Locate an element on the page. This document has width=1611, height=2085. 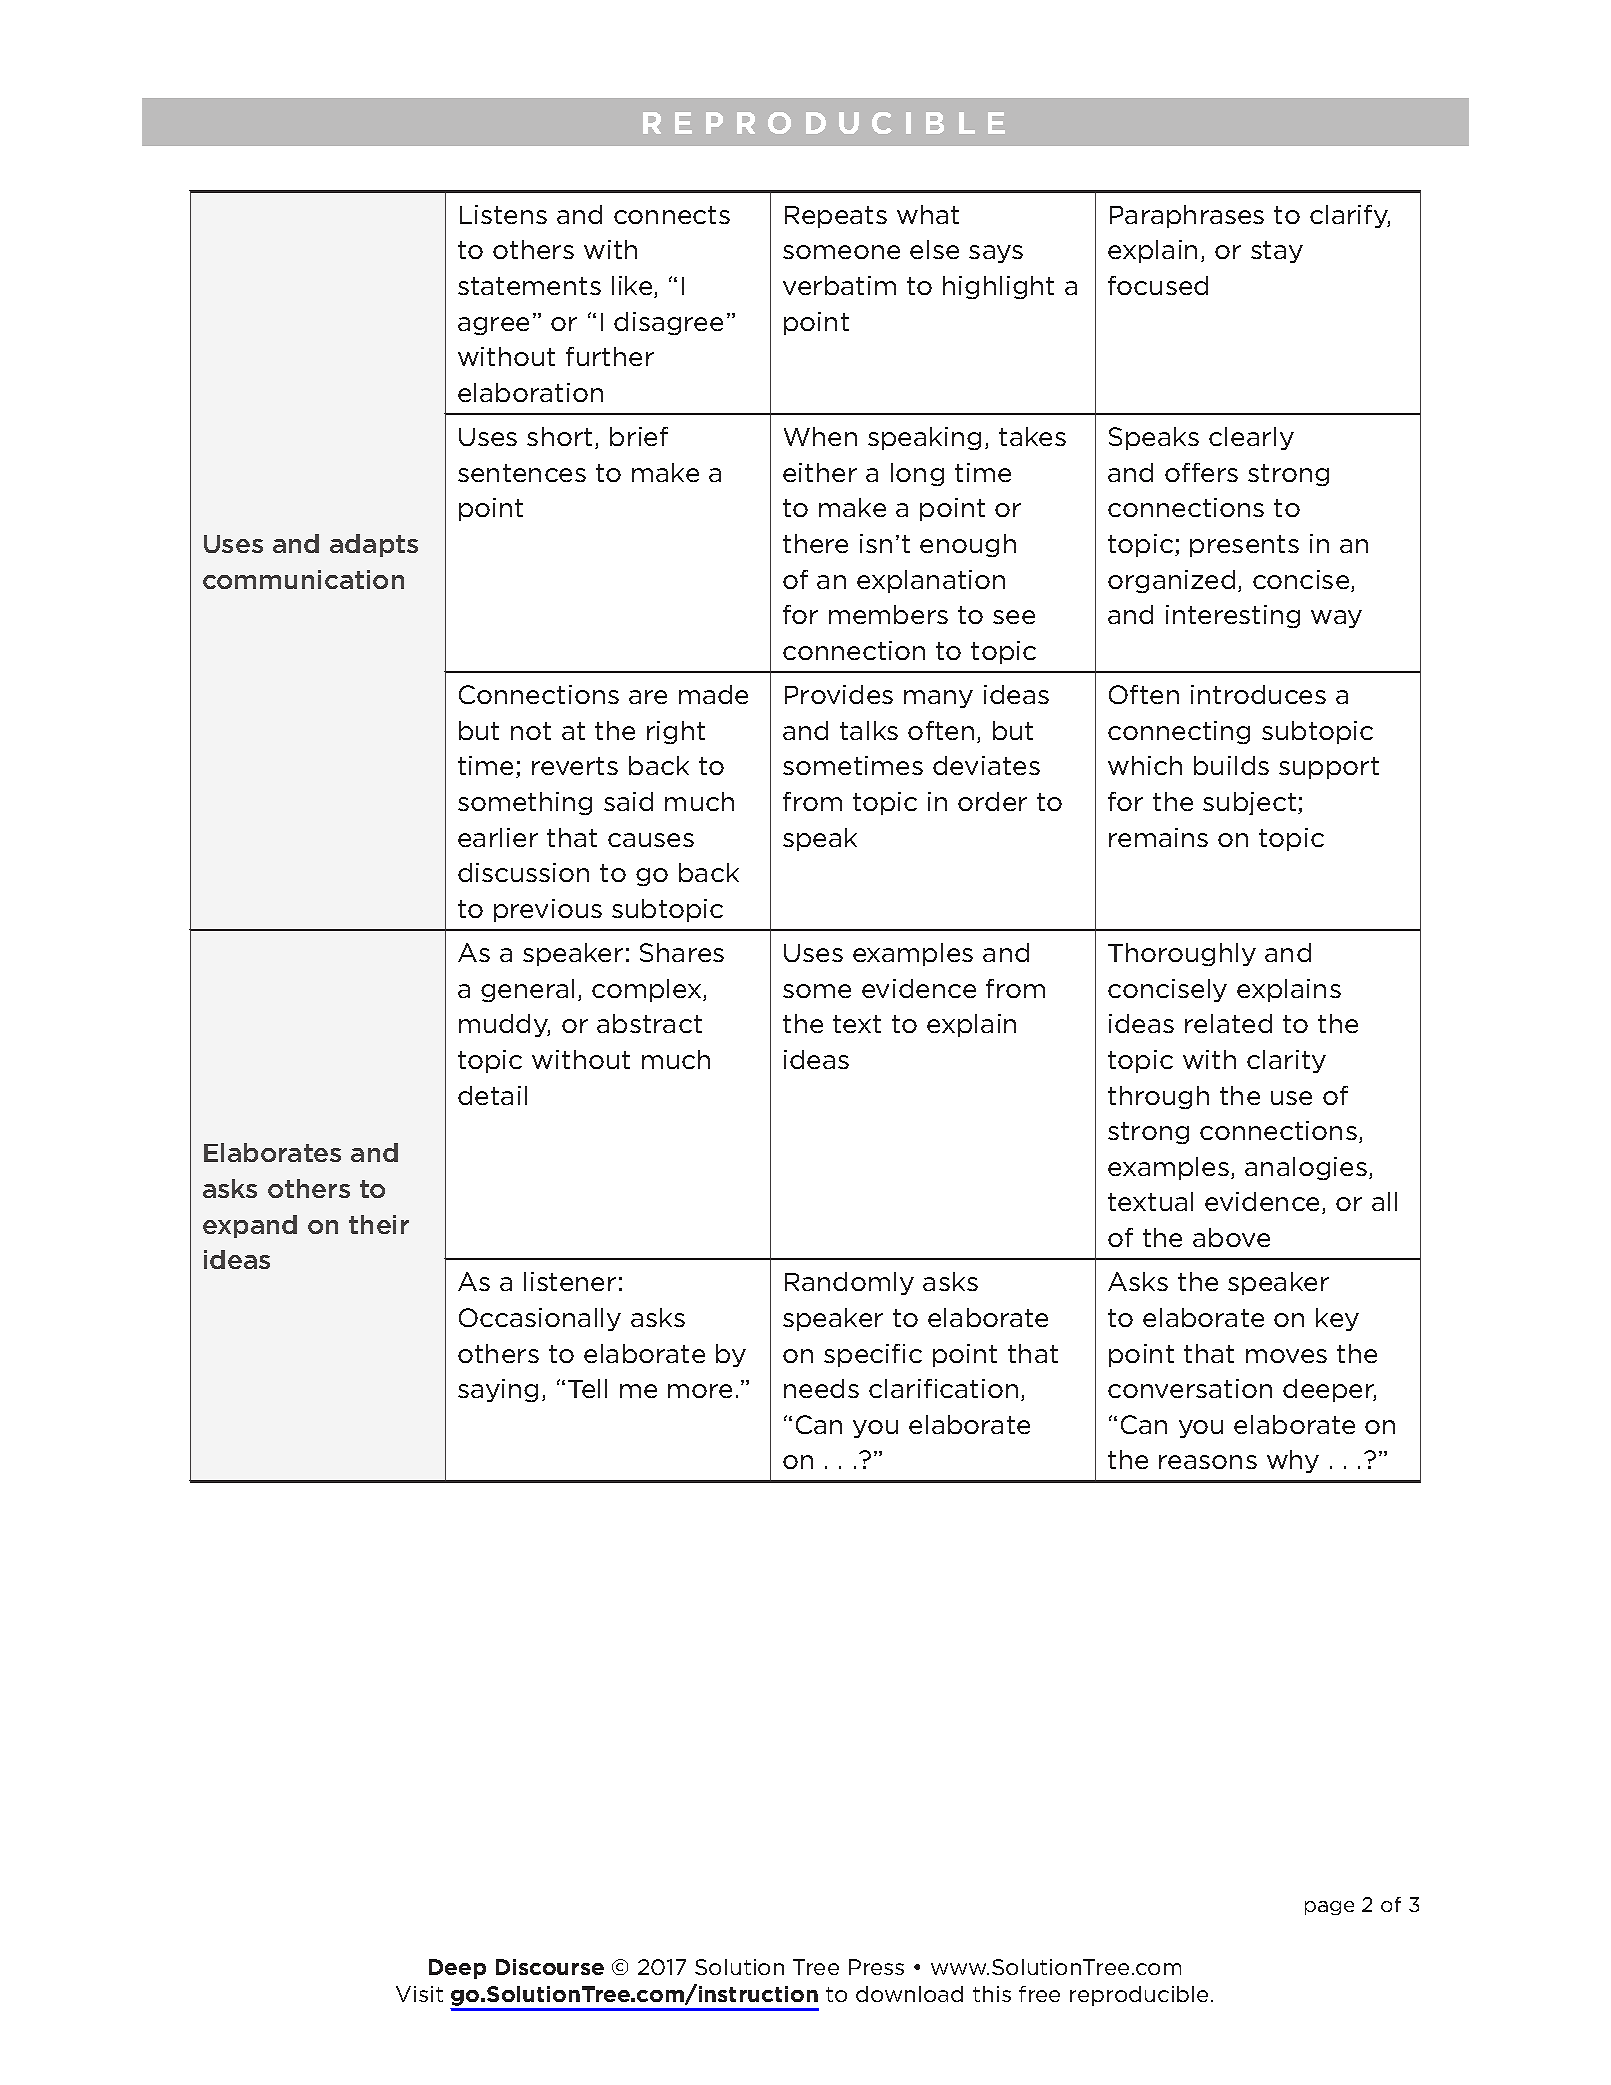
Visit is located at coordinates (419, 1994).
